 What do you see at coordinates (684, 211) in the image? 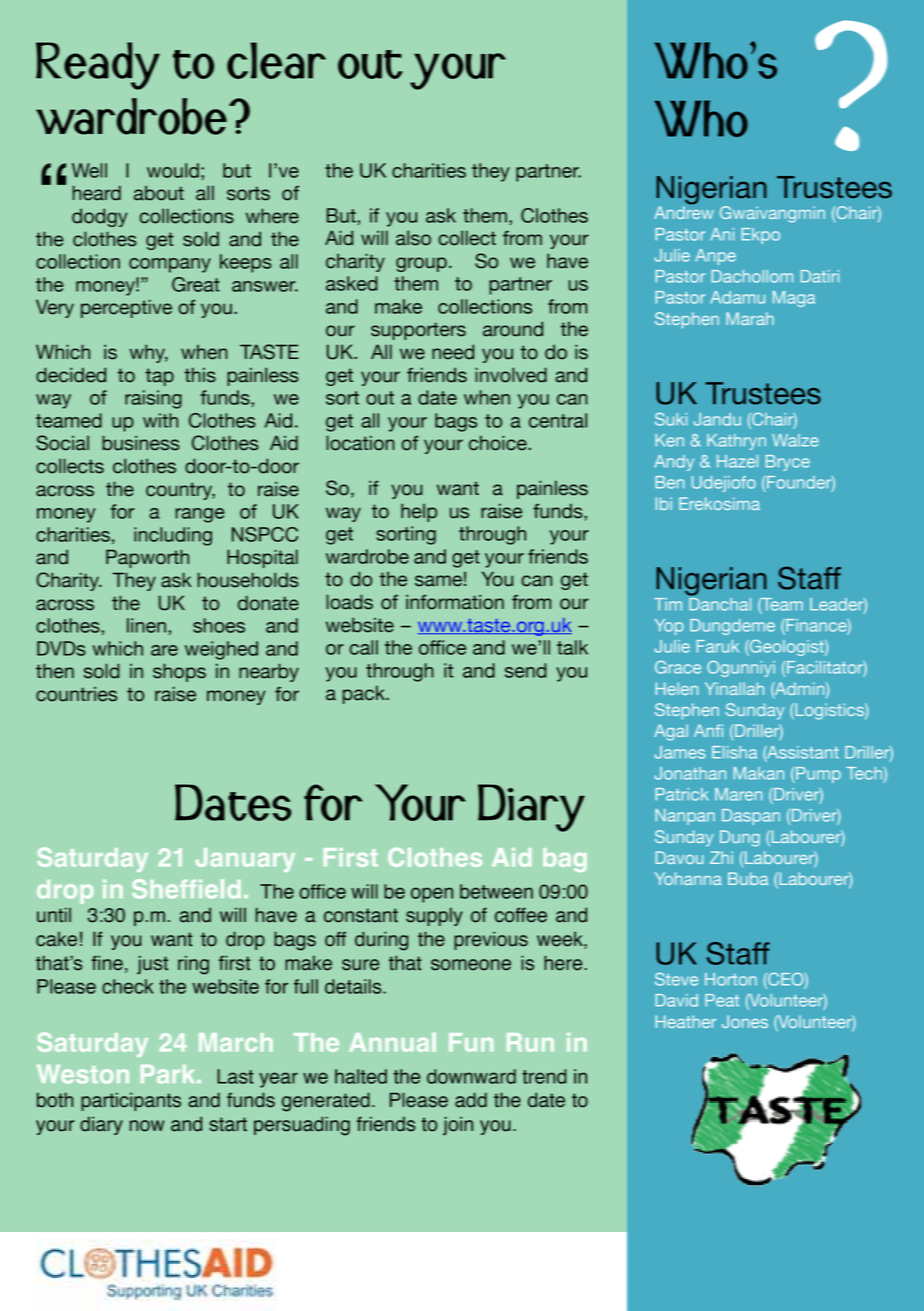
I see `Andrew` at bounding box center [684, 211].
